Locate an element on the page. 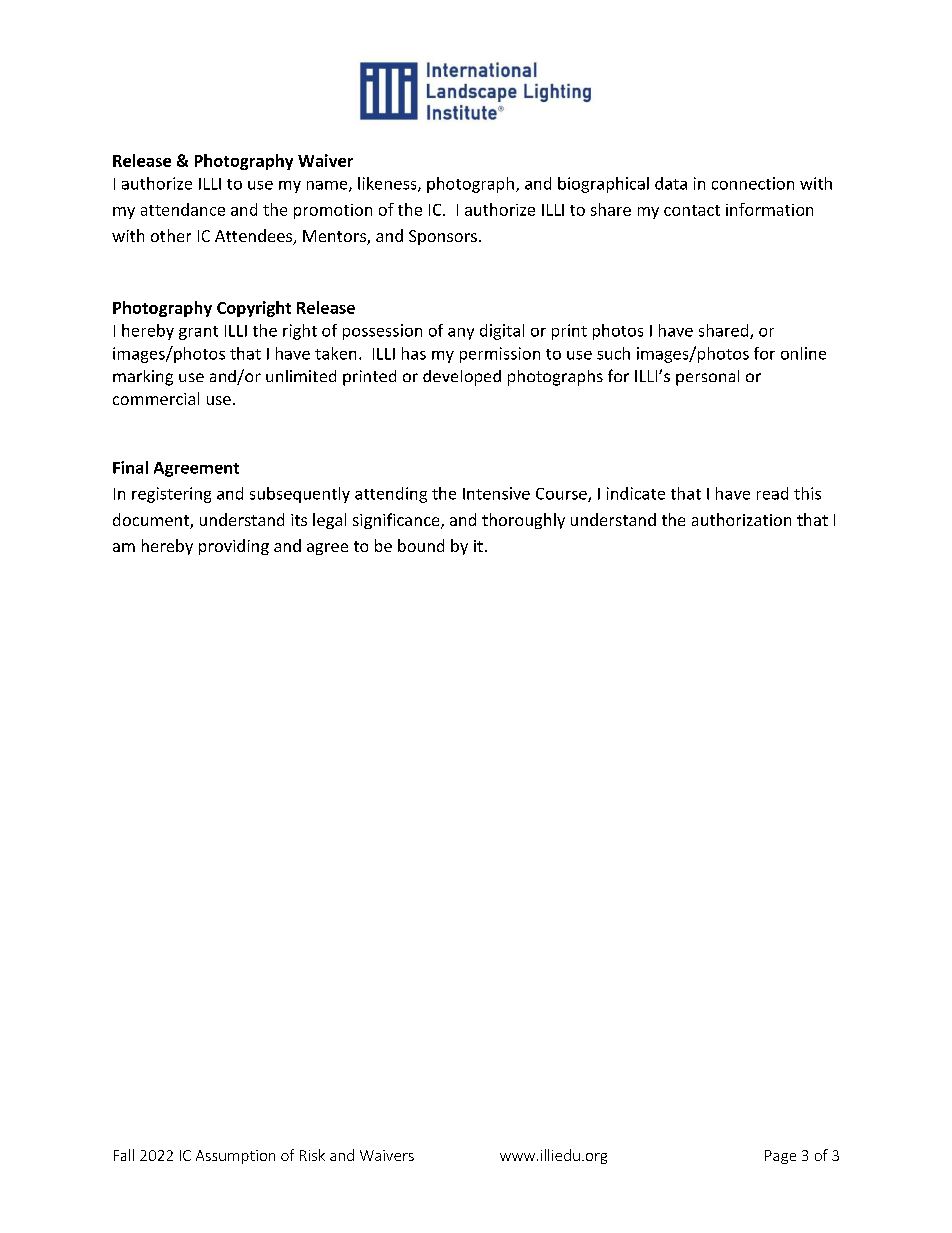 This document has height=1233, width=952. registering is located at coordinates (171, 495).
